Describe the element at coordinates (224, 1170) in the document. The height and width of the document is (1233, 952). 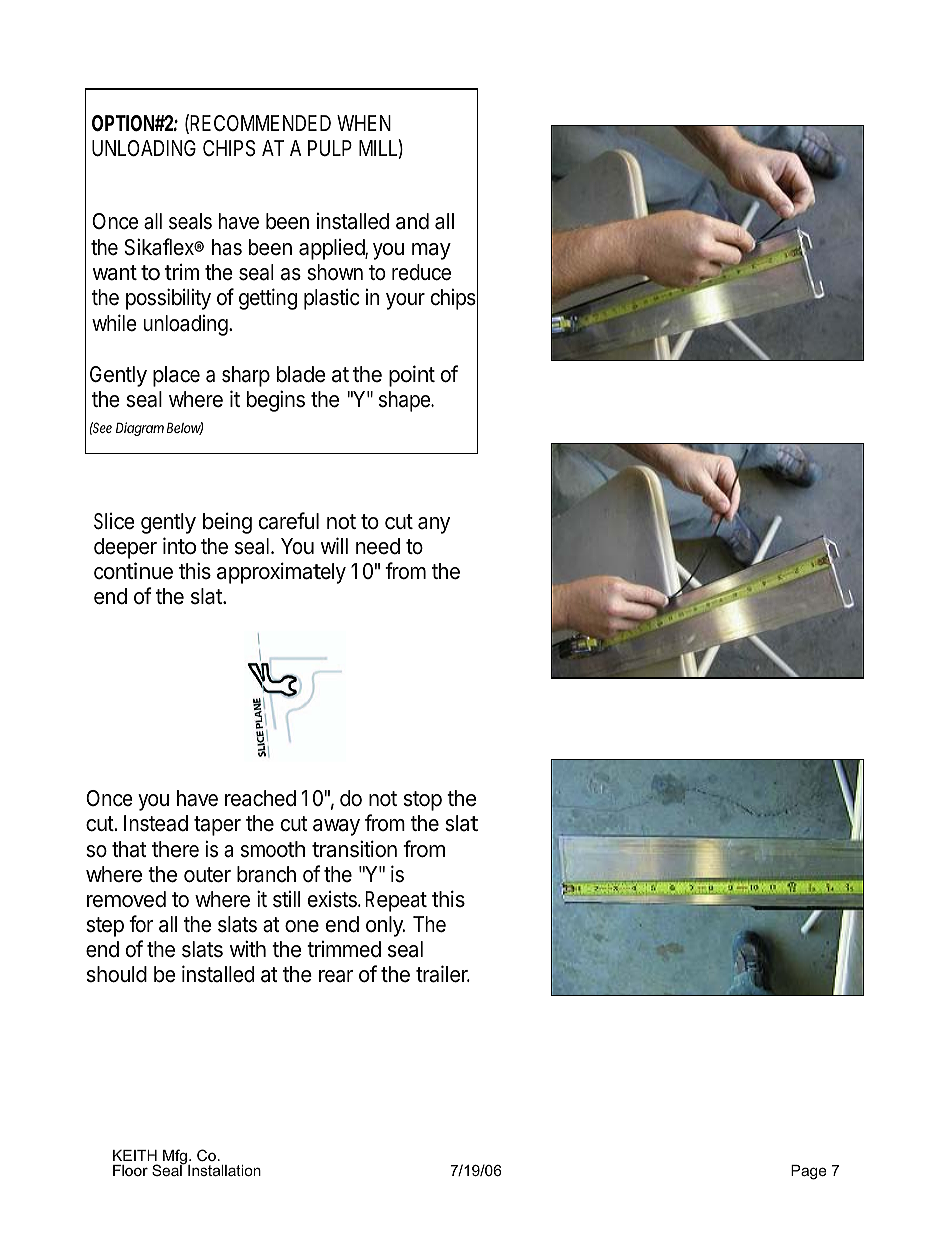
I see `Installation` at that location.
